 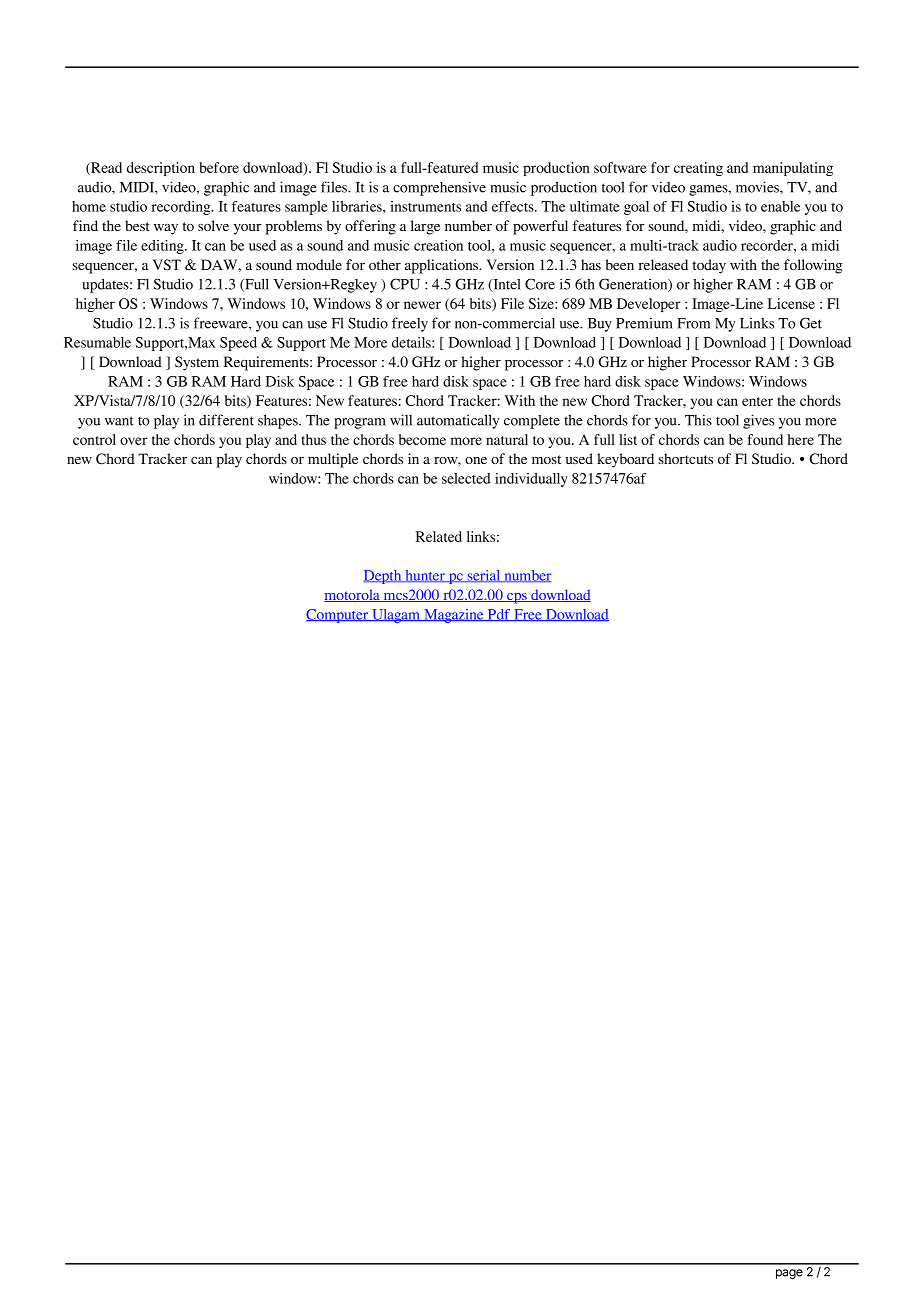 I want to click on comprehensive, so click(x=439, y=188).
